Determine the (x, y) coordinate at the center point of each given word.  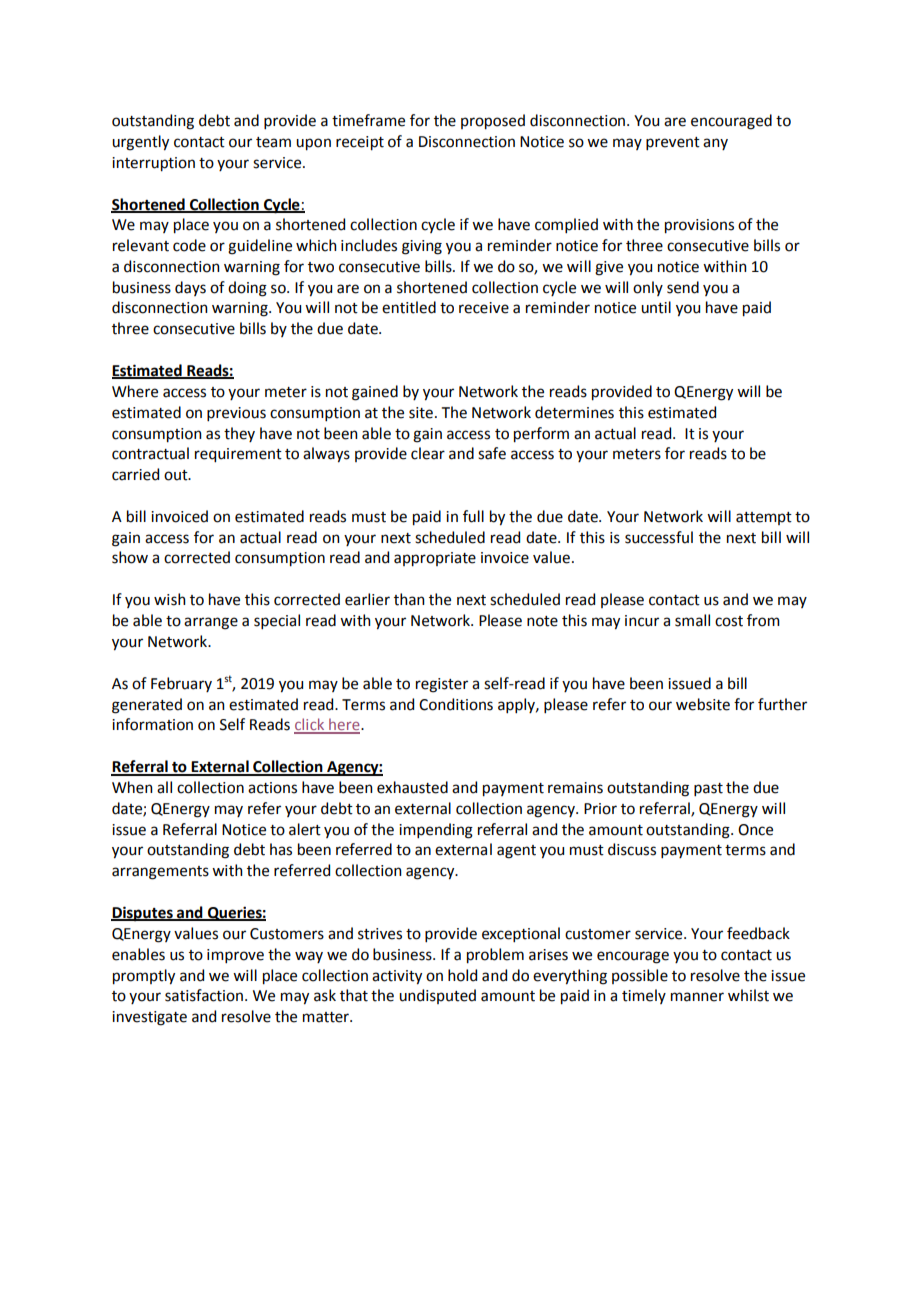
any (715, 144)
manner (697, 997)
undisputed (437, 996)
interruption (153, 164)
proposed (493, 122)
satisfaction (204, 995)
